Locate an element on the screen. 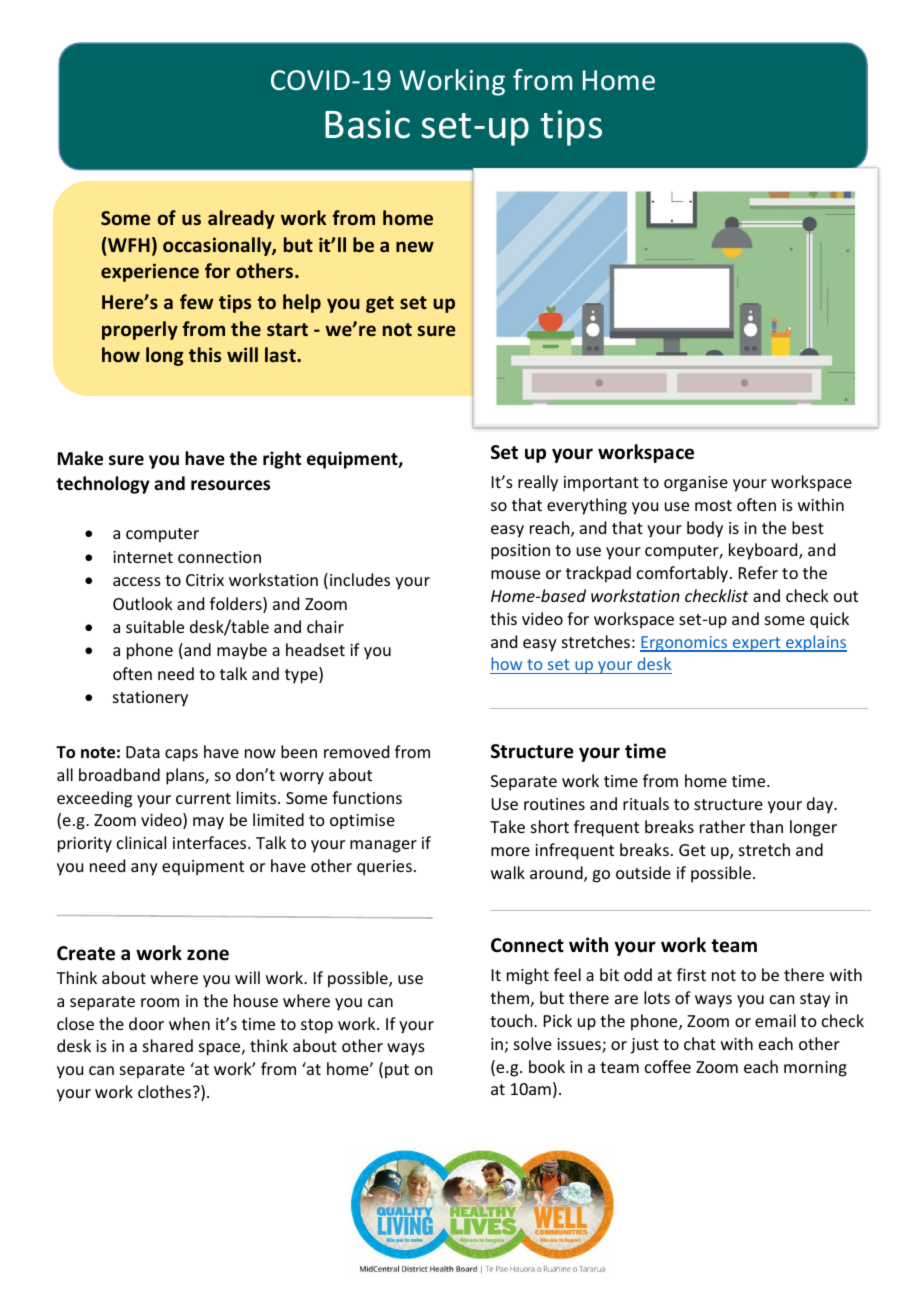  Refer is located at coordinates (758, 572).
